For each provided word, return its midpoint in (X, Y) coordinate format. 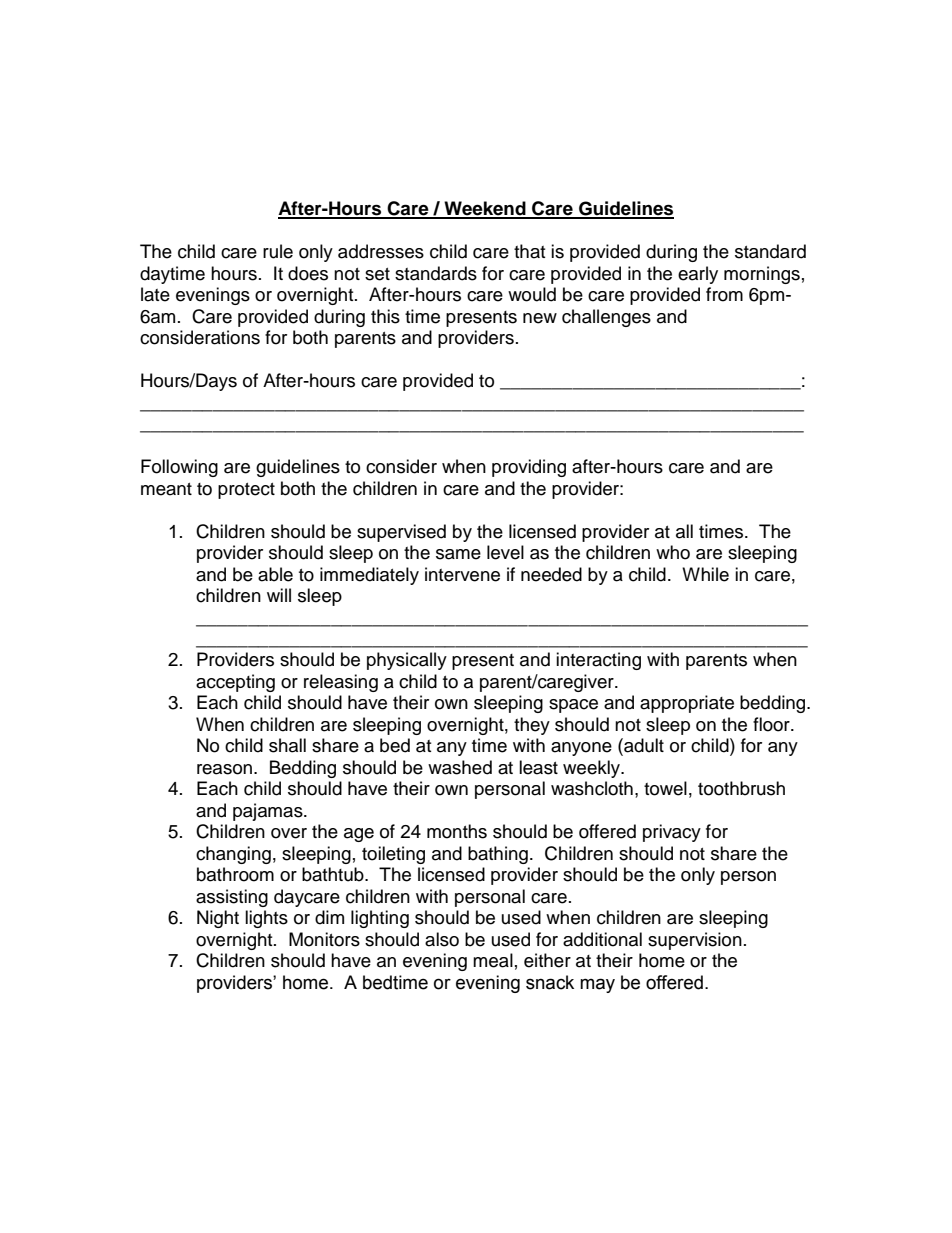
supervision (695, 941)
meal (493, 960)
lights (266, 919)
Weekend (485, 209)
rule (278, 251)
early (698, 275)
